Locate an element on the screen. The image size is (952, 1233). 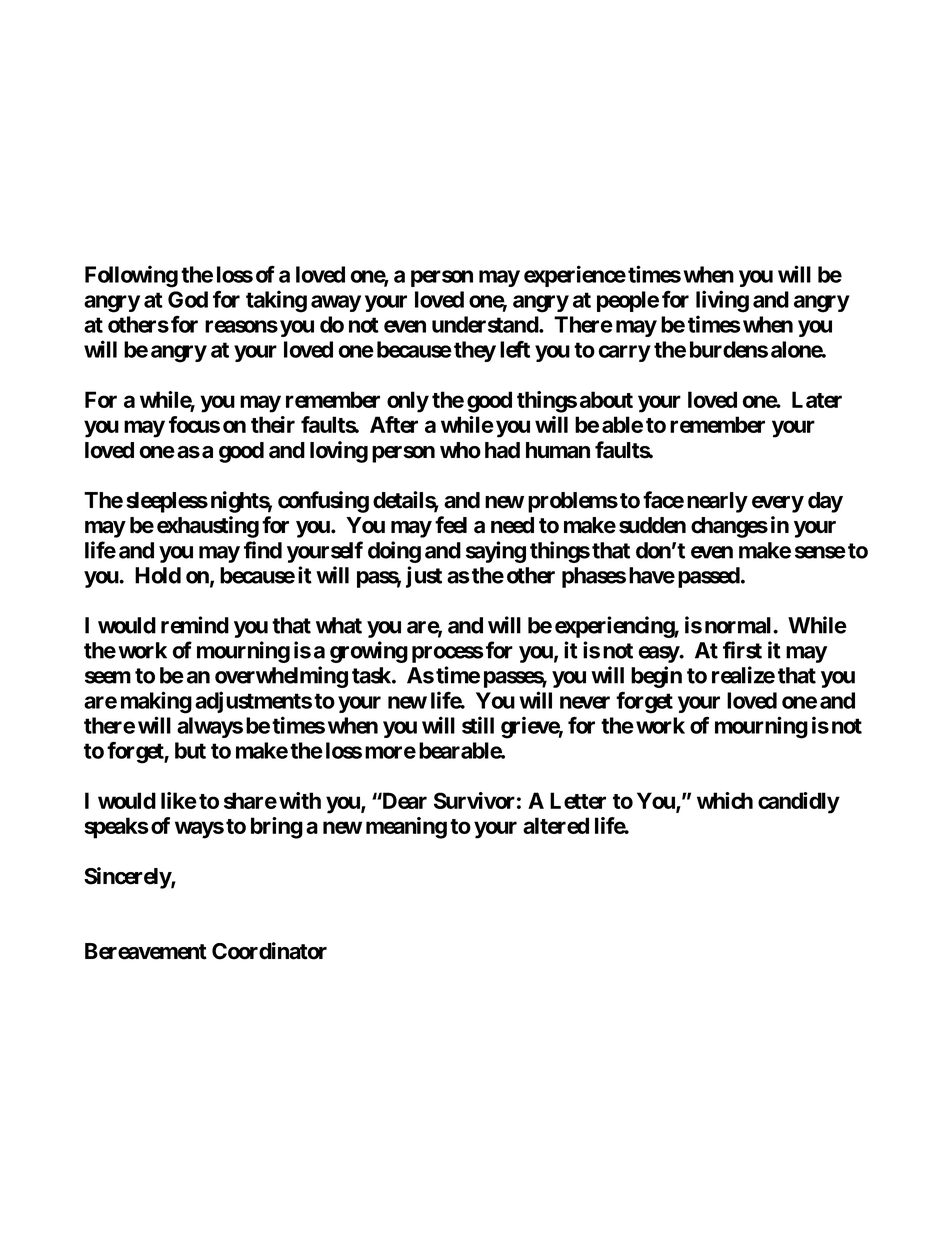
God is located at coordinates (188, 299).
